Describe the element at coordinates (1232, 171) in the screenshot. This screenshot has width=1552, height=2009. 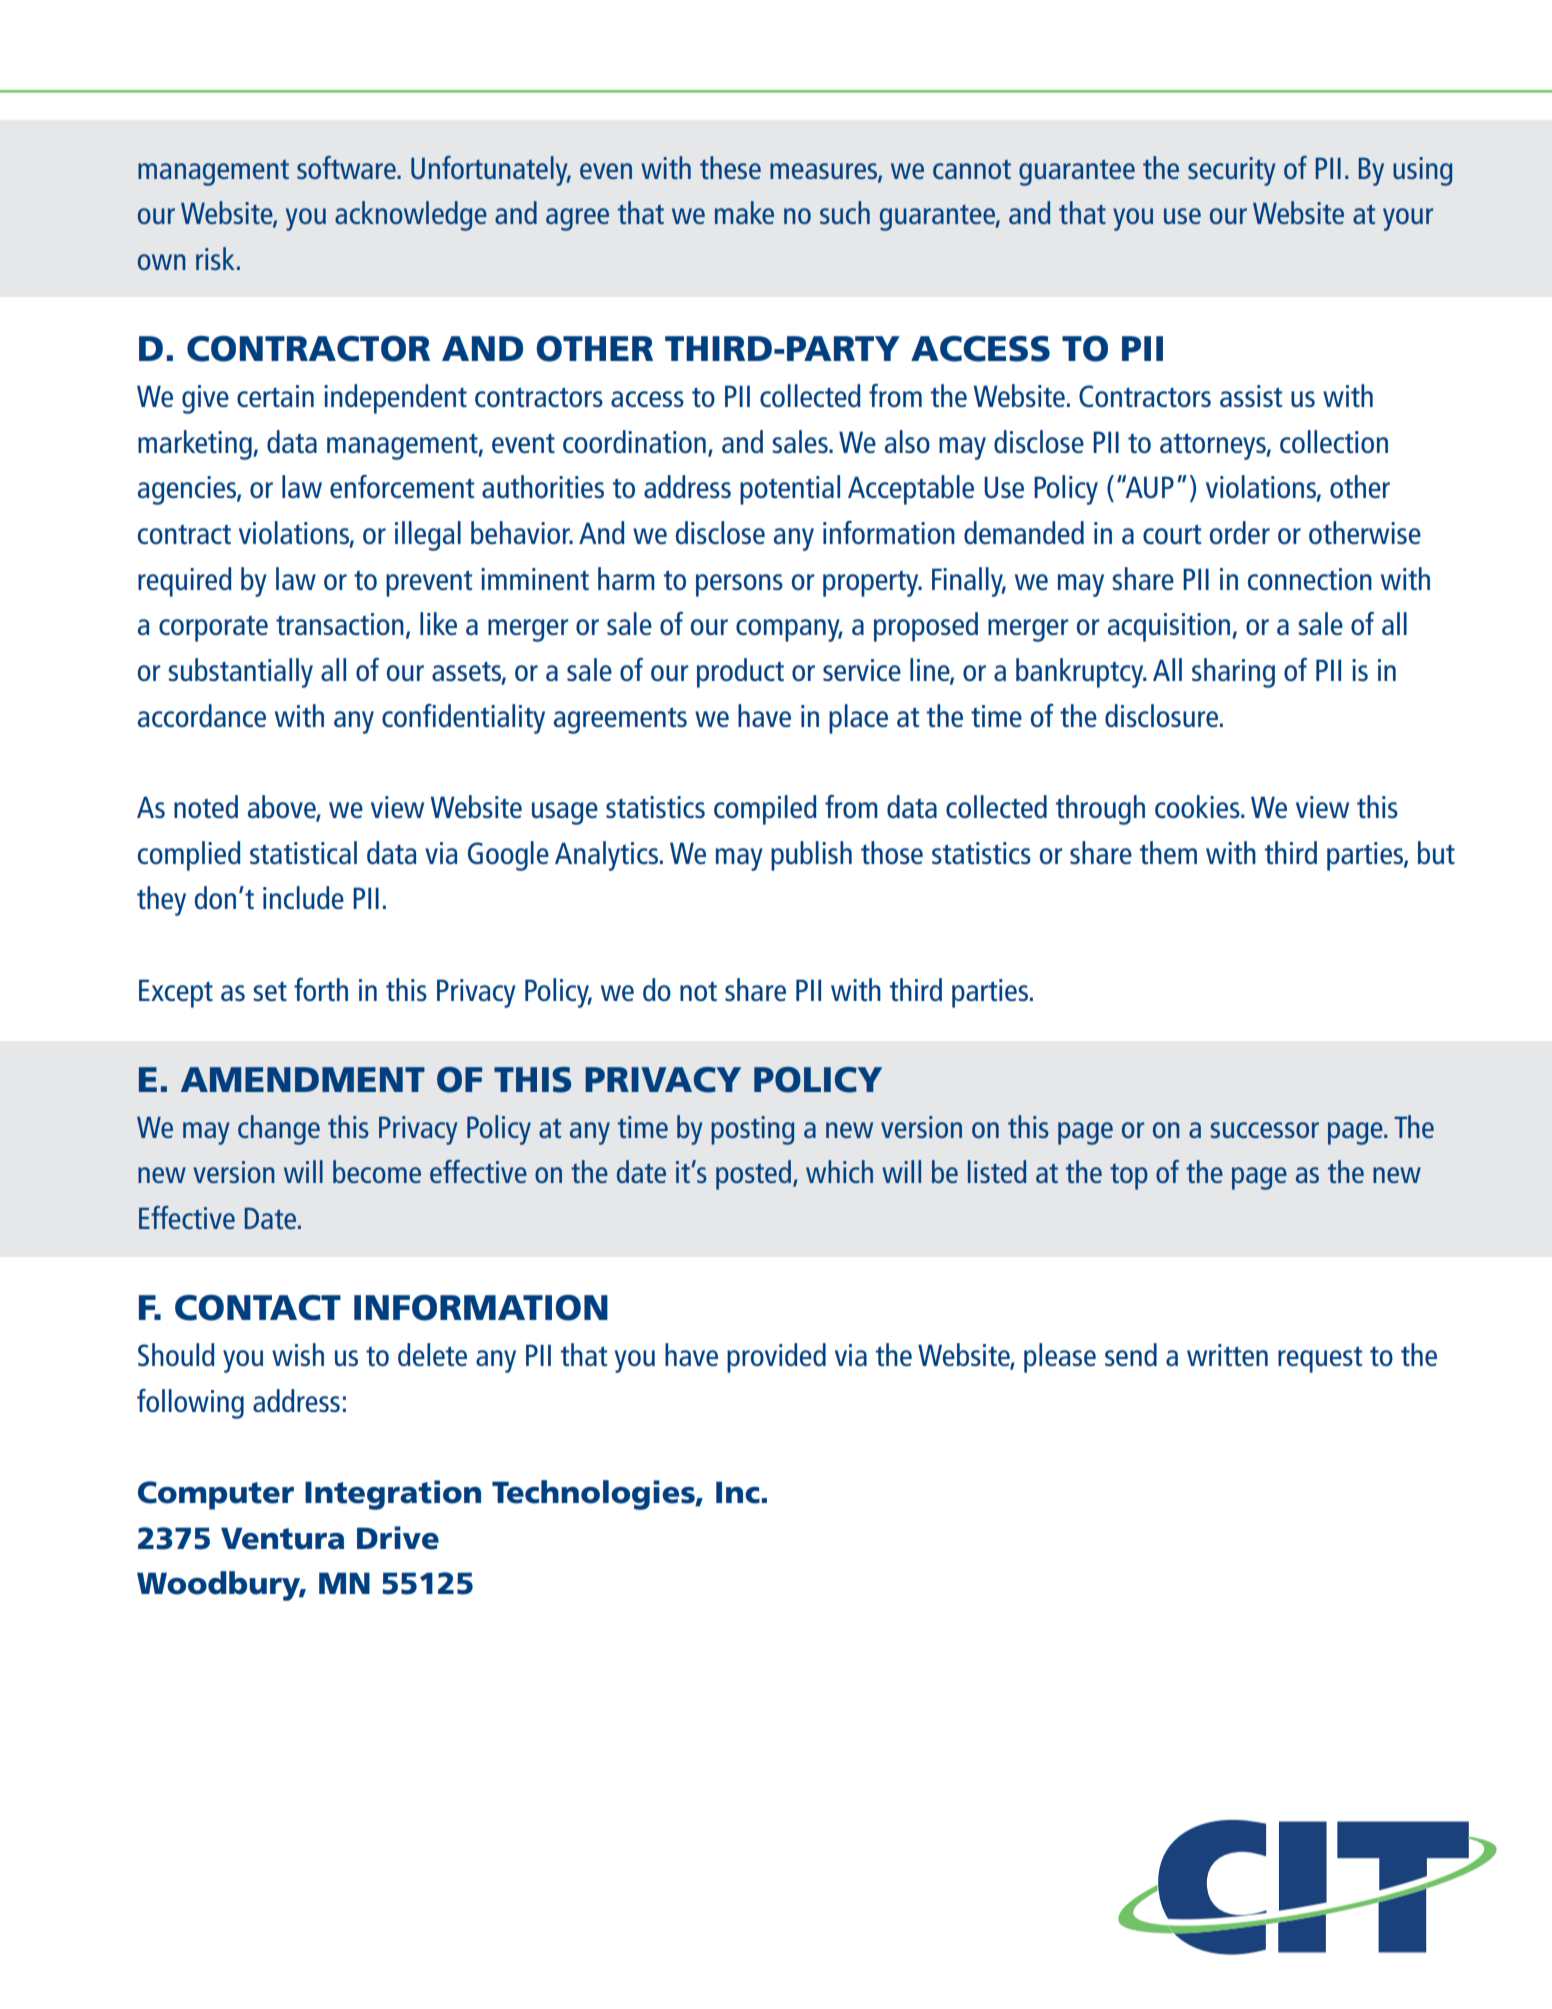
I see `security` at that location.
